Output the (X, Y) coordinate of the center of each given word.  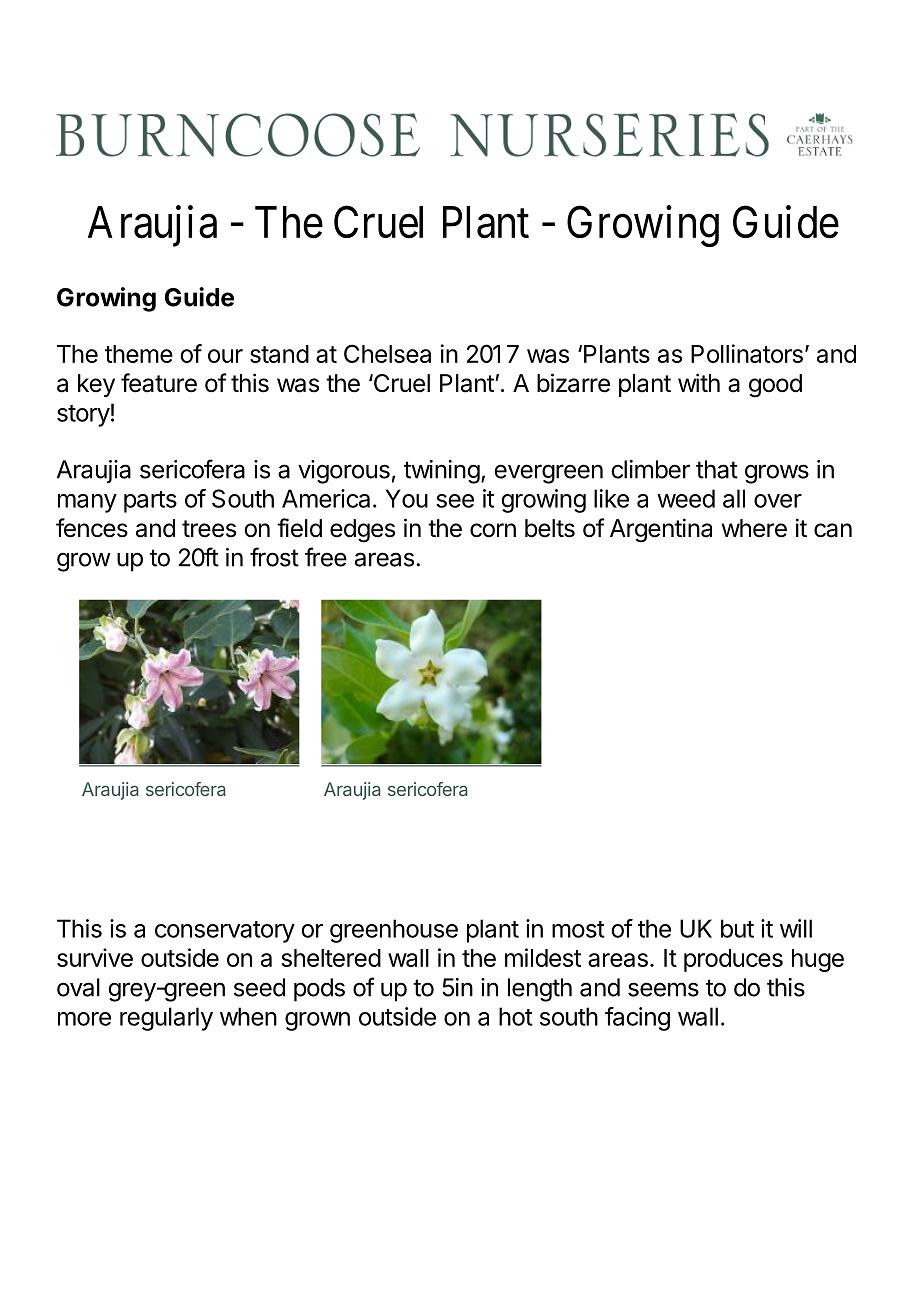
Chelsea (387, 353)
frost (274, 557)
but (737, 928)
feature (159, 383)
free (326, 557)
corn (493, 530)
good (775, 386)
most (578, 929)
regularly (166, 1019)
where (754, 528)
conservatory (225, 932)
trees (209, 529)
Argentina (661, 530)
